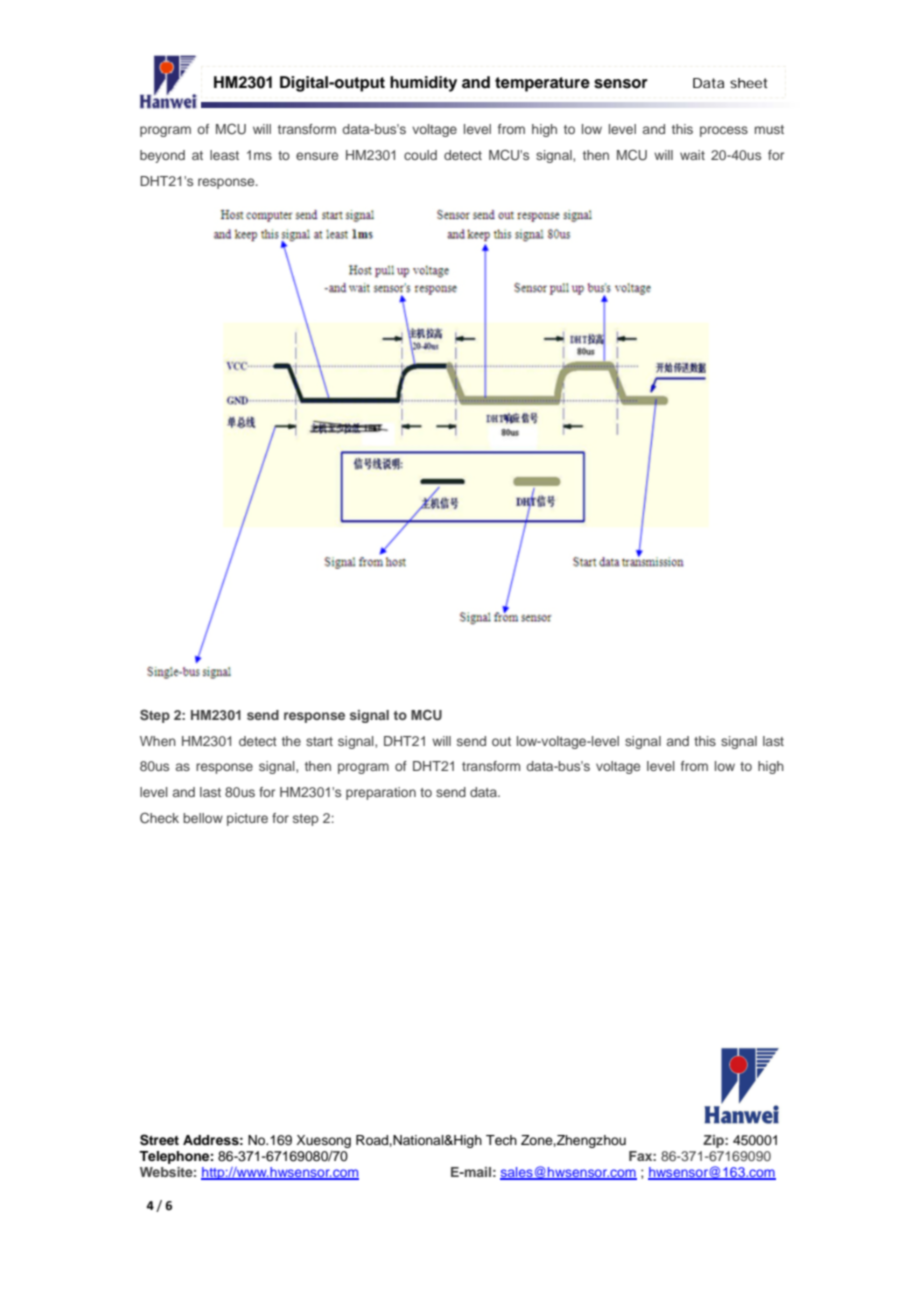 Image resolution: width=924 pixels, height=1308 pixels. What do you see at coordinates (381, 793) in the screenshot?
I see `preparation` at bounding box center [381, 793].
